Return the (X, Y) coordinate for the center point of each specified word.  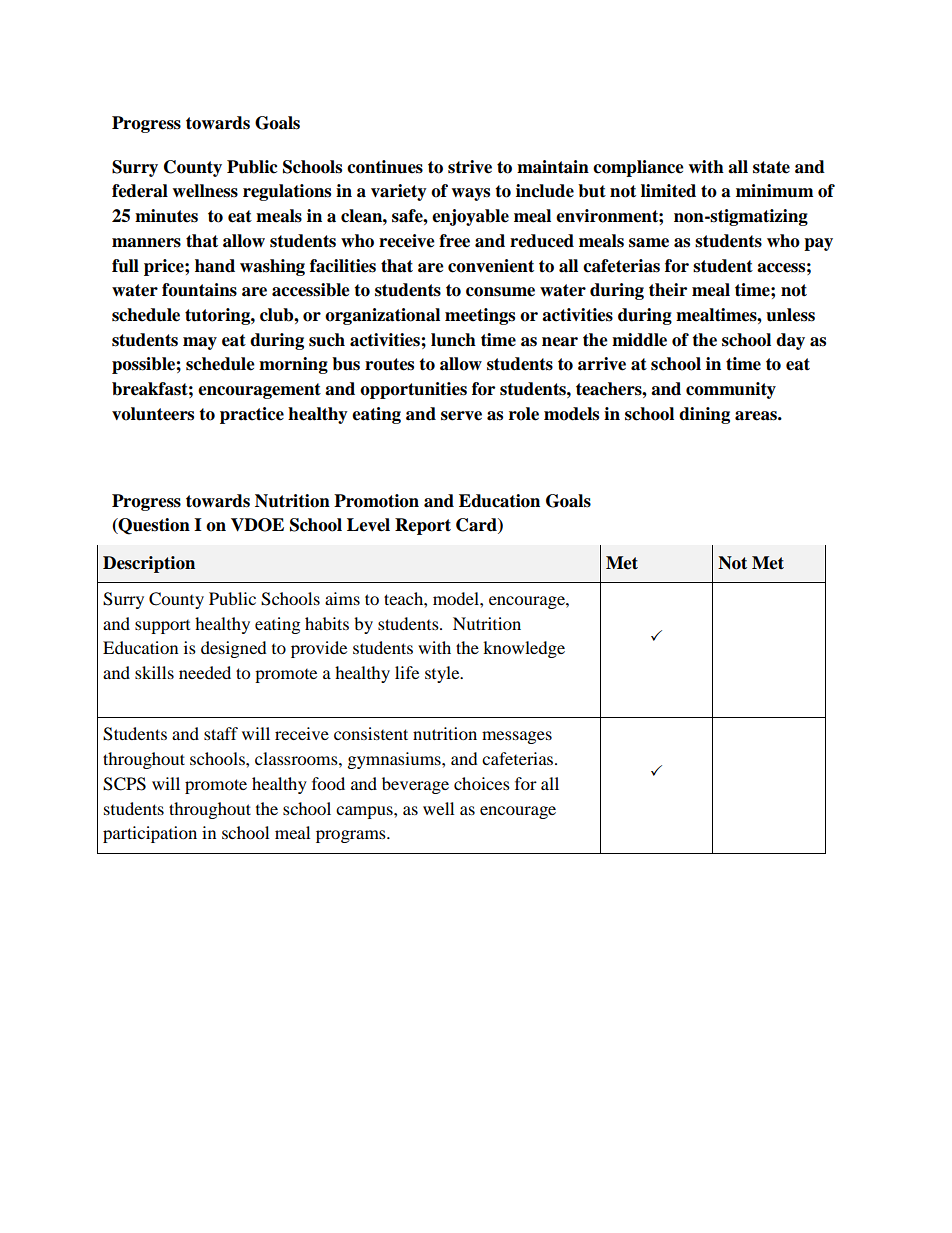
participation (150, 834)
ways (470, 194)
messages (517, 737)
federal (140, 191)
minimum (775, 191)
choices (482, 783)
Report (423, 526)
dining (704, 415)
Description (149, 564)
